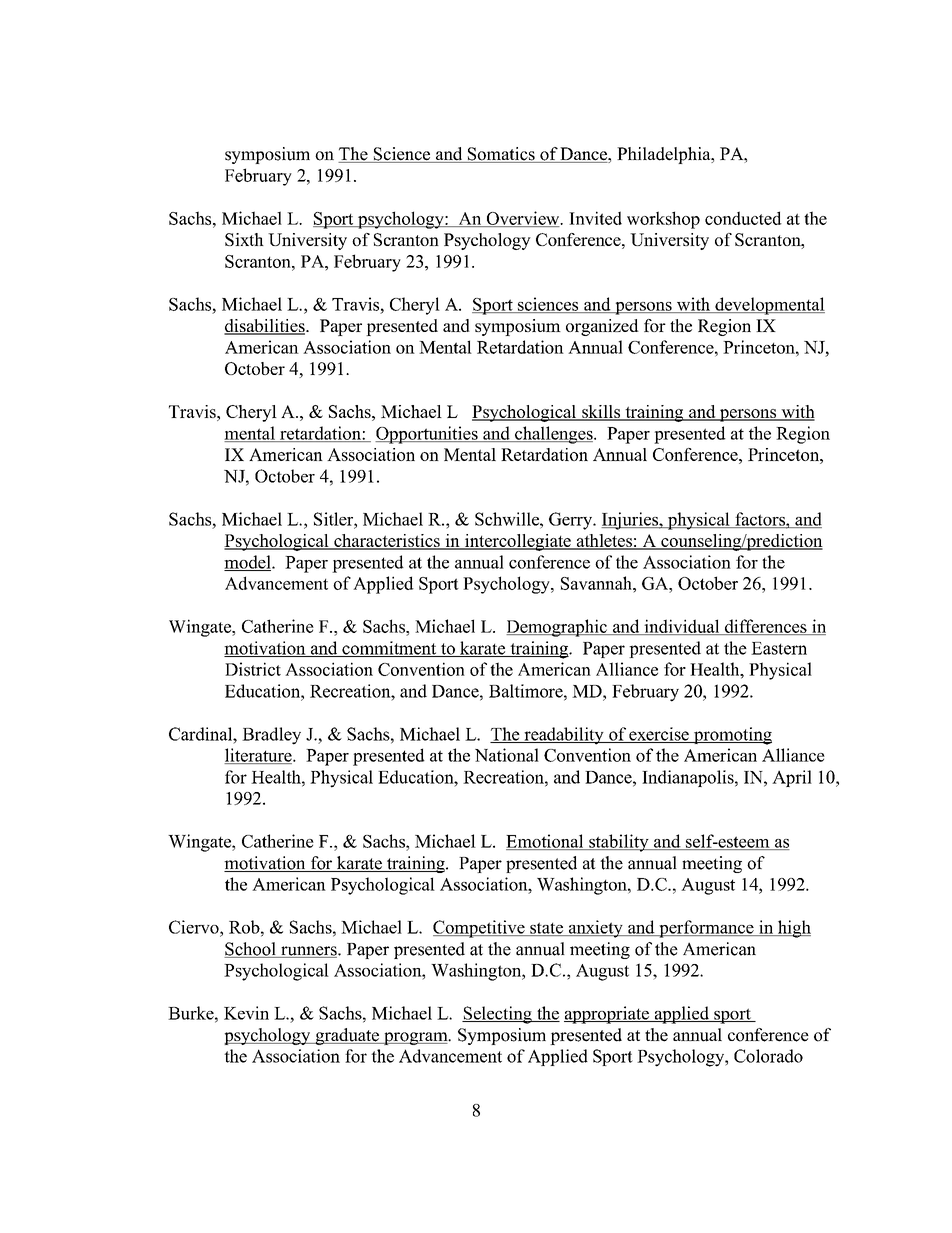  Describe the element at coordinates (265, 327) in the screenshot. I see `disabilities` at that location.
